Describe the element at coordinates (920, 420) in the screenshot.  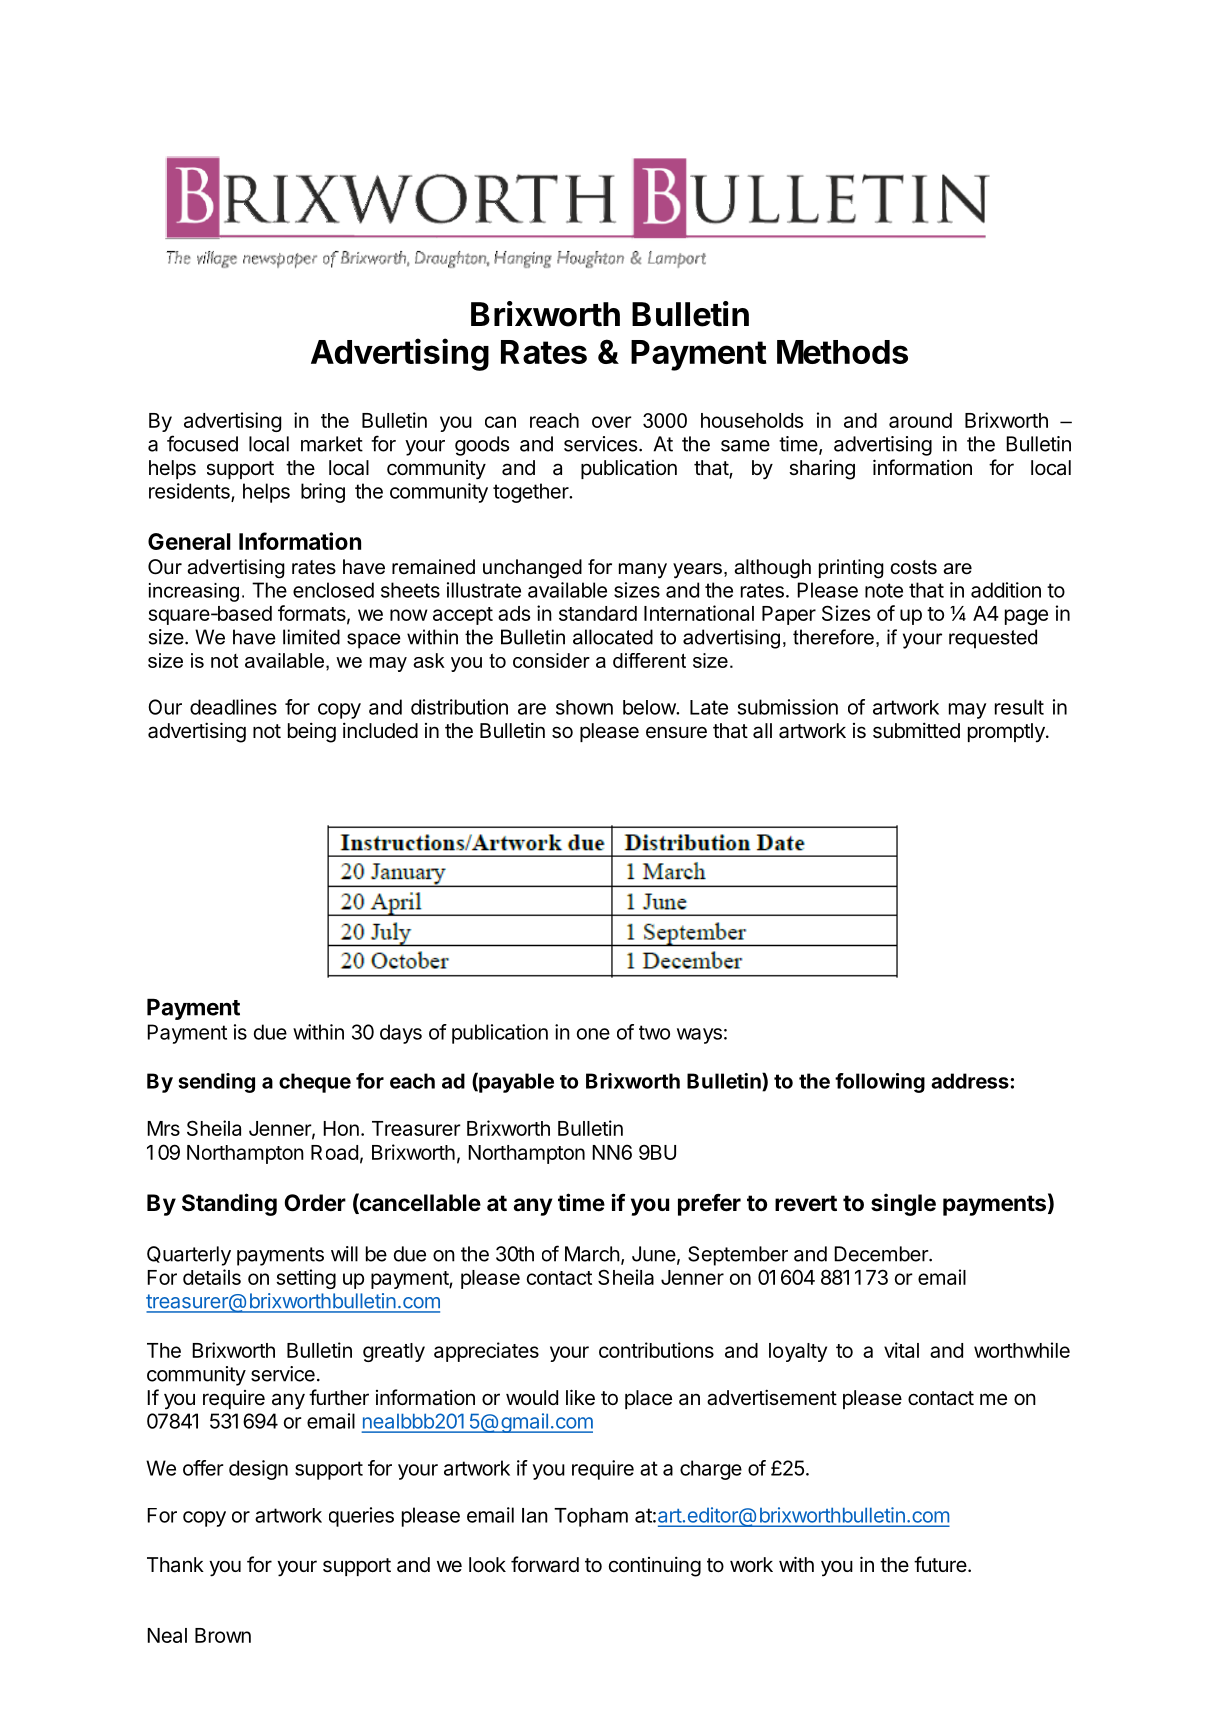
I see `around` at that location.
